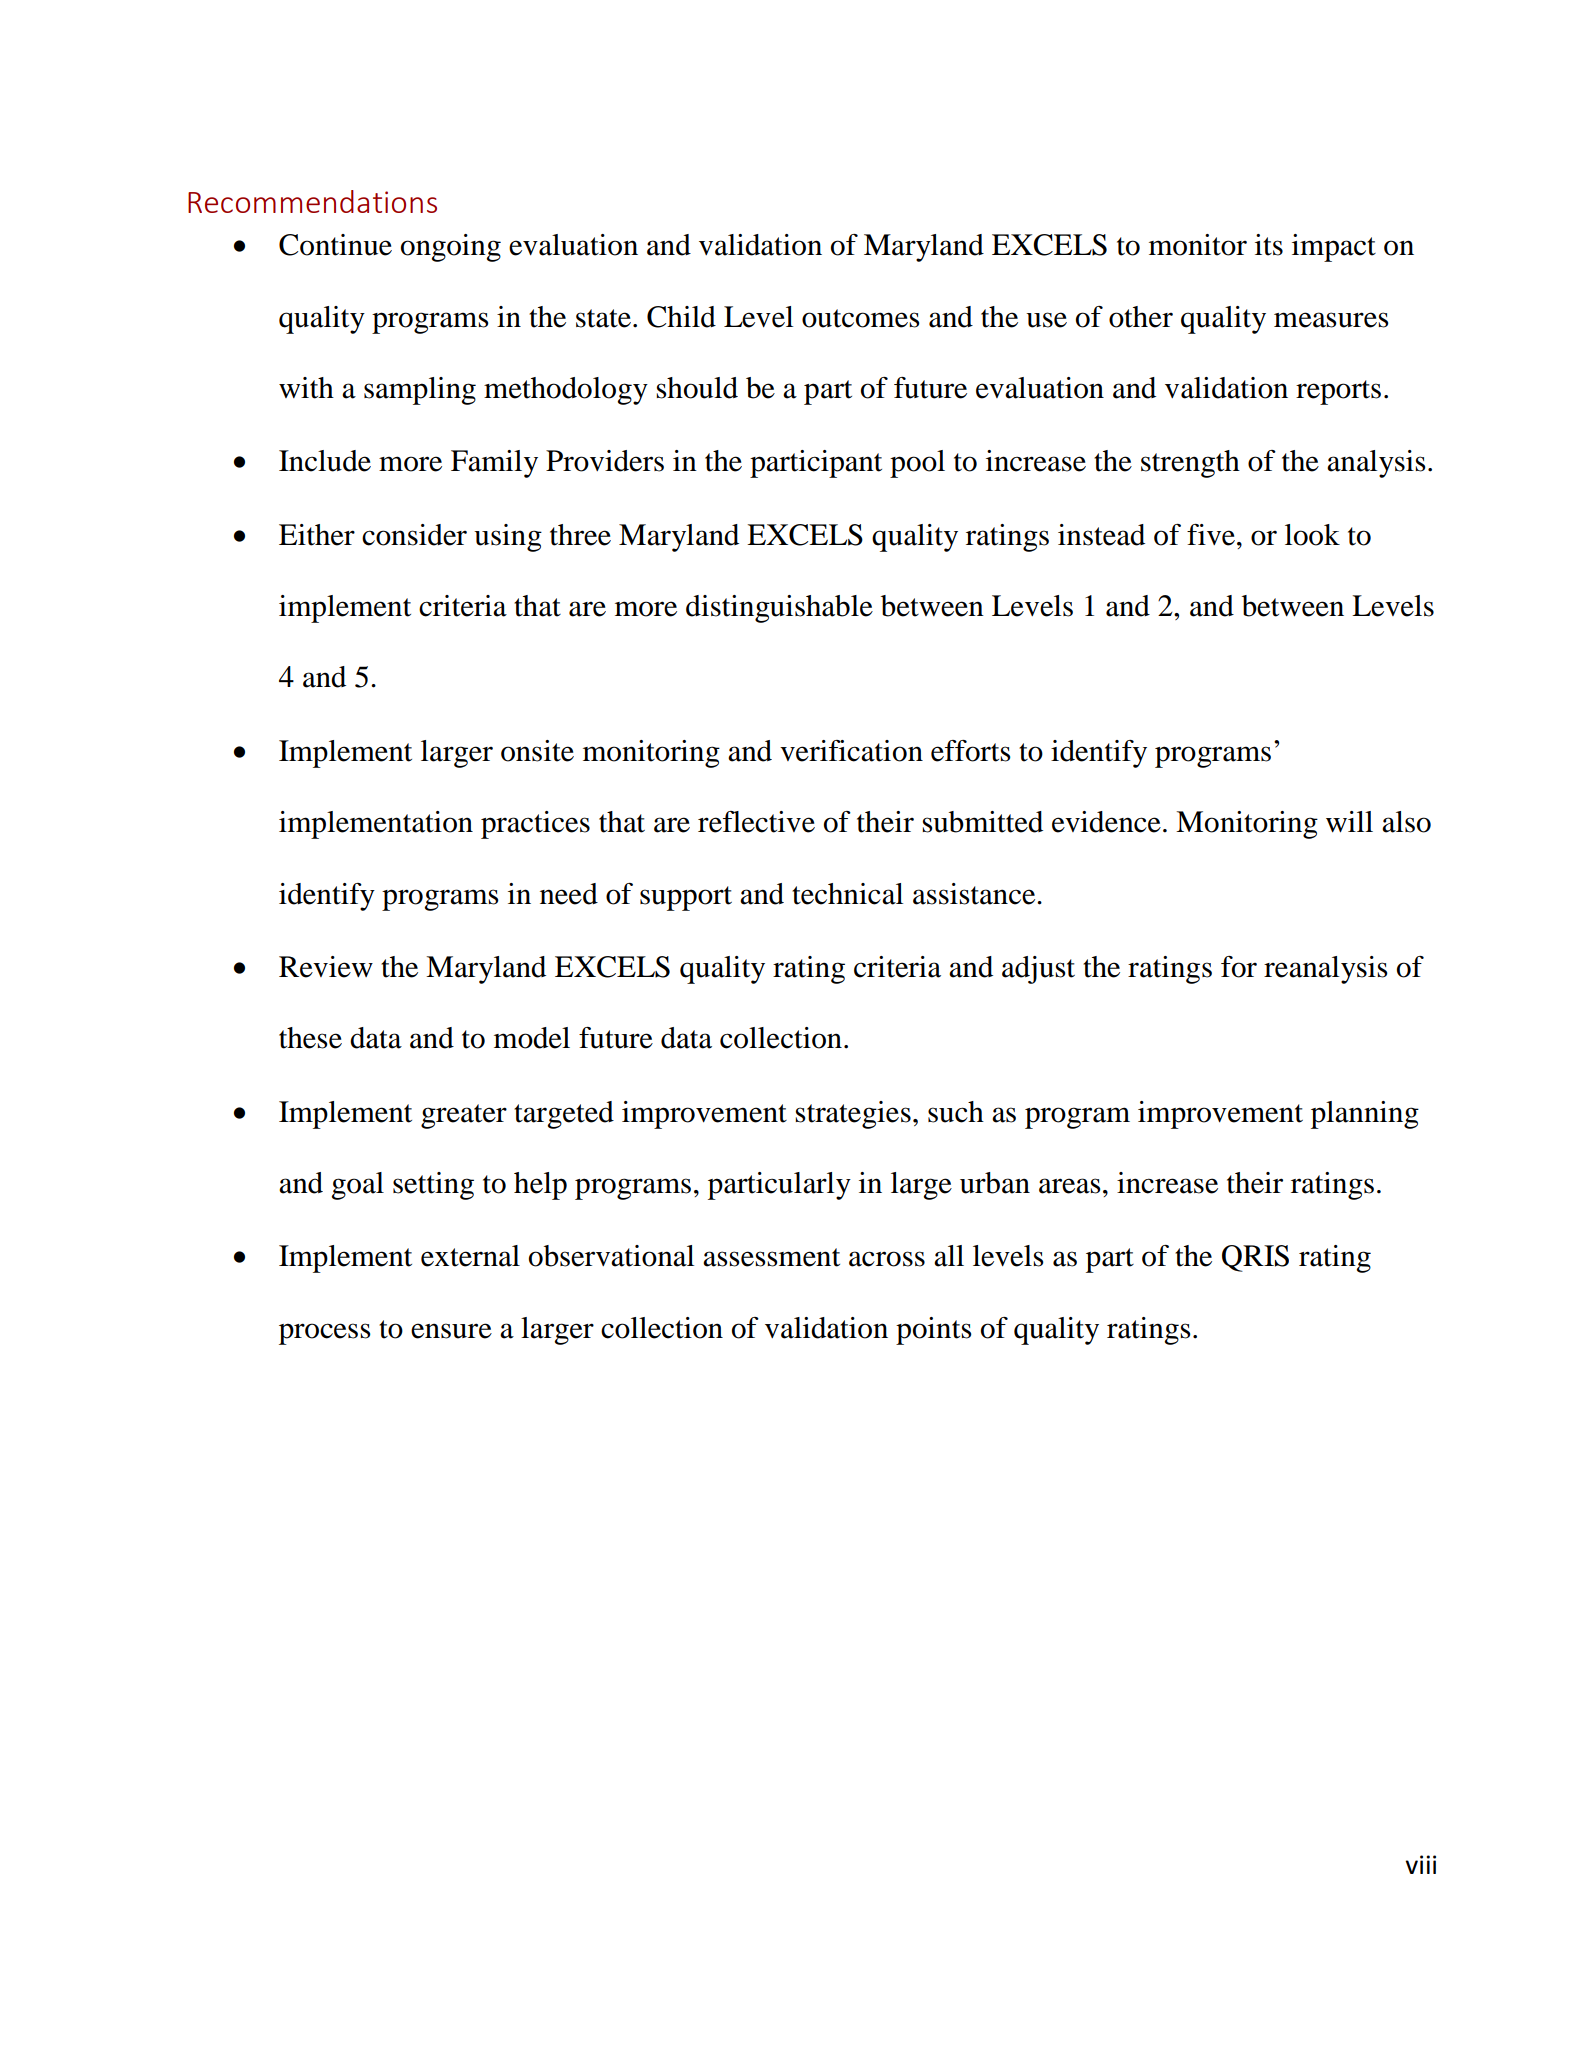  What do you see at coordinates (532, 1038) in the image?
I see `model` at bounding box center [532, 1038].
